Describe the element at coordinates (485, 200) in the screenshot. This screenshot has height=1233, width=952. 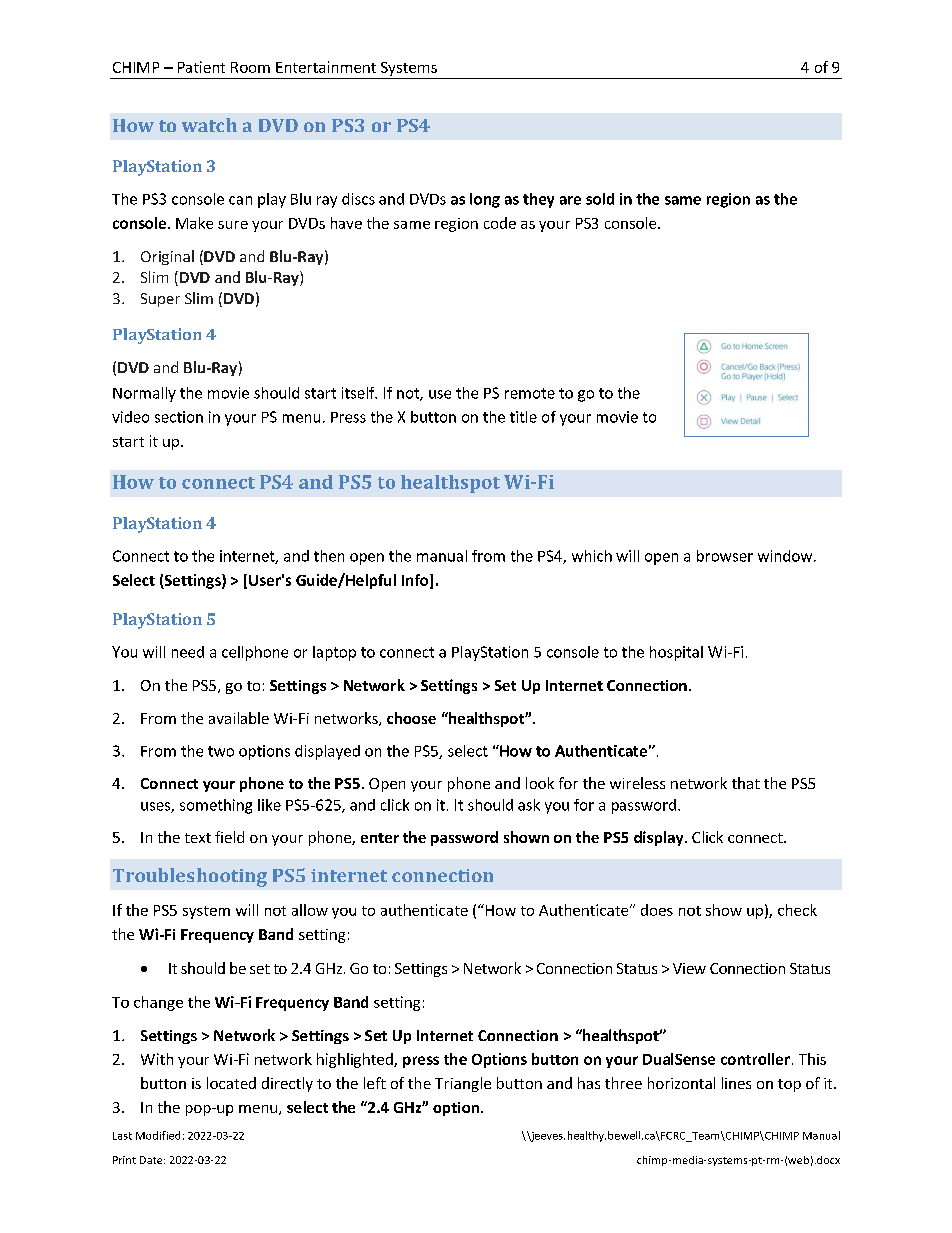
I see `long` at that location.
